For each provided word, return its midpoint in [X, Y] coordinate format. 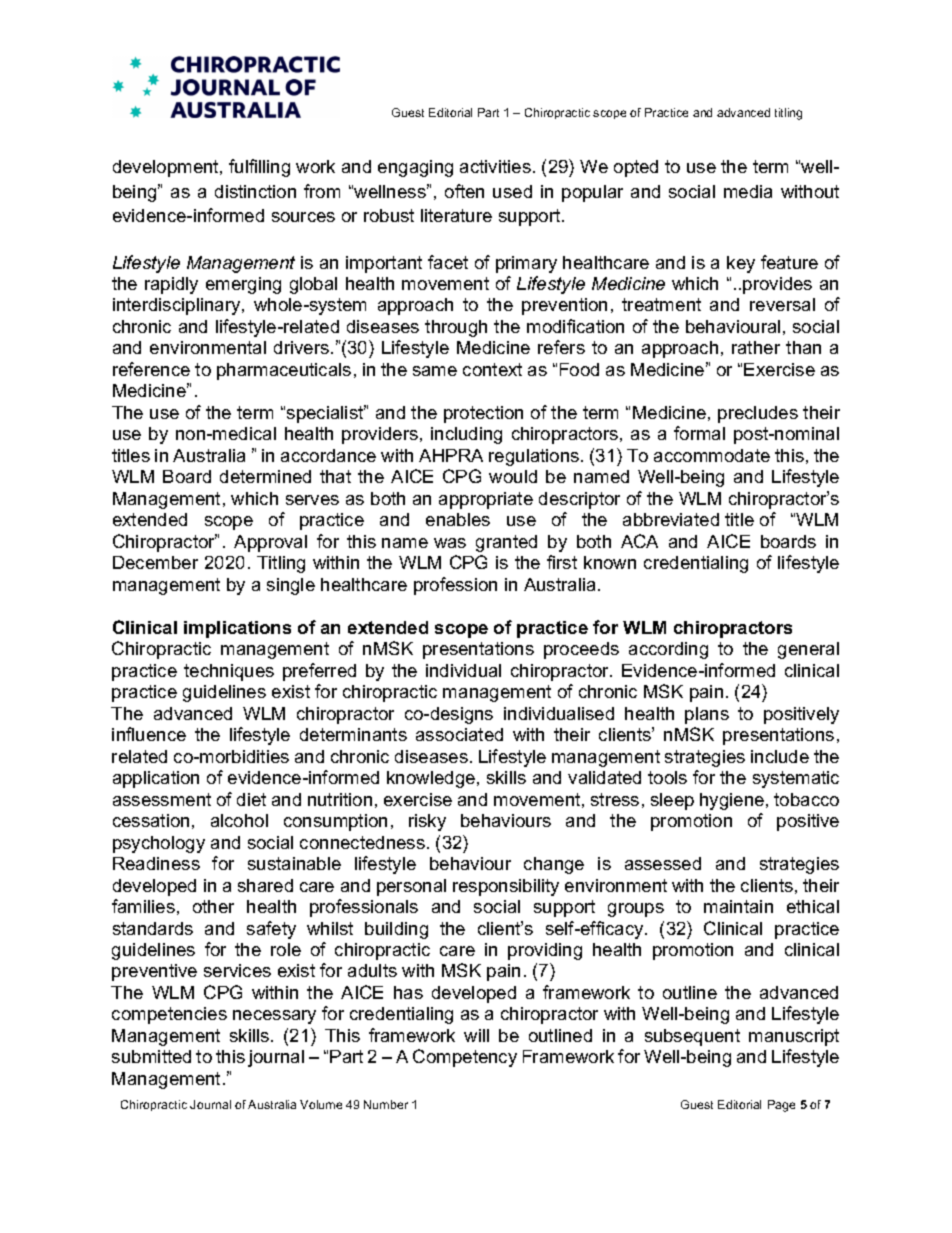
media [748, 191]
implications [237, 629]
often [464, 191]
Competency [465, 1058]
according [668, 650]
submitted [151, 1056]
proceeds [581, 650]
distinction [255, 191]
